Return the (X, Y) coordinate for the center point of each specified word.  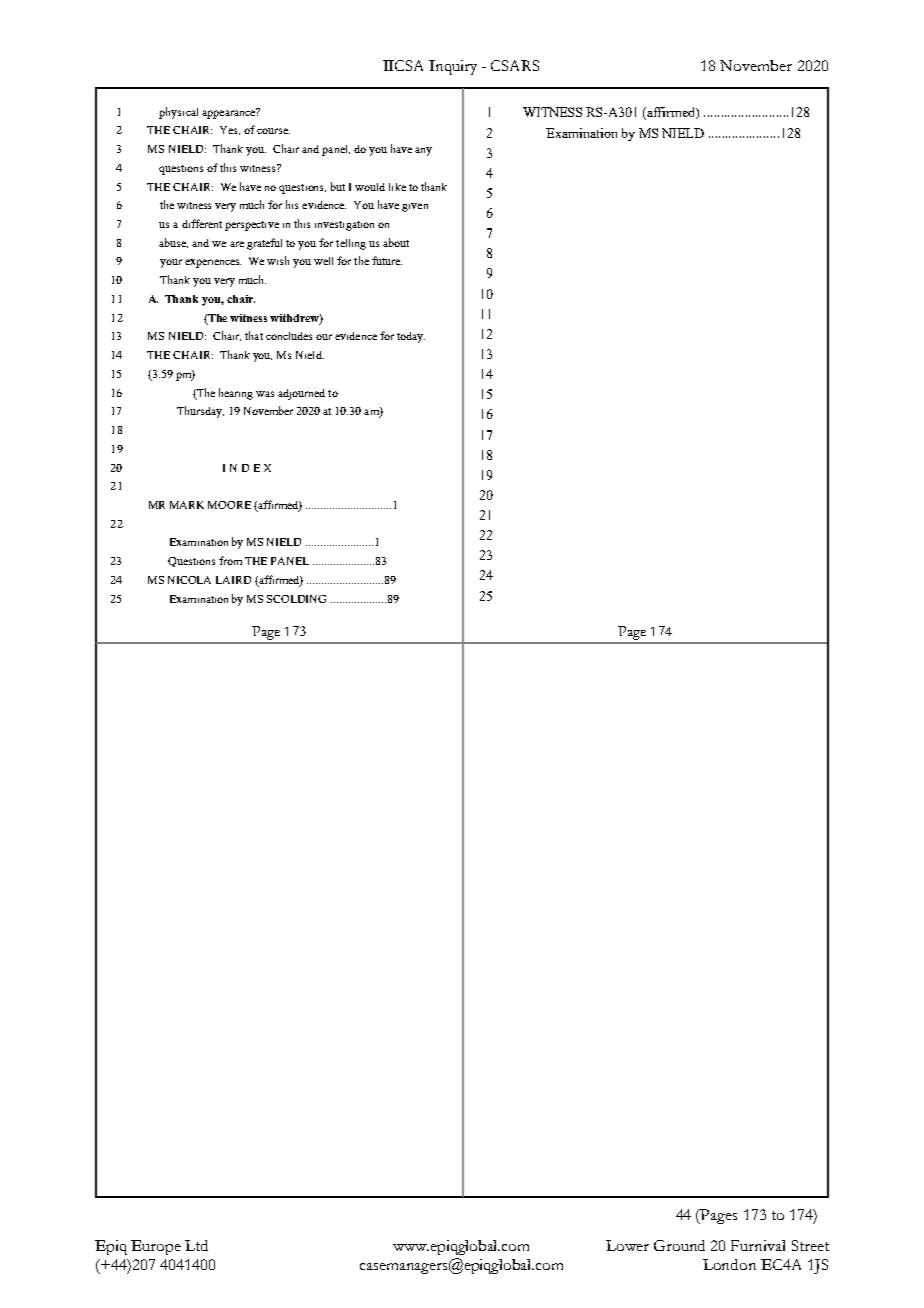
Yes (230, 130)
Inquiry (453, 67)
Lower (627, 1245)
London (729, 1264)
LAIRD (233, 580)
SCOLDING (296, 599)
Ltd (196, 1245)
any (423, 151)
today (411, 337)
